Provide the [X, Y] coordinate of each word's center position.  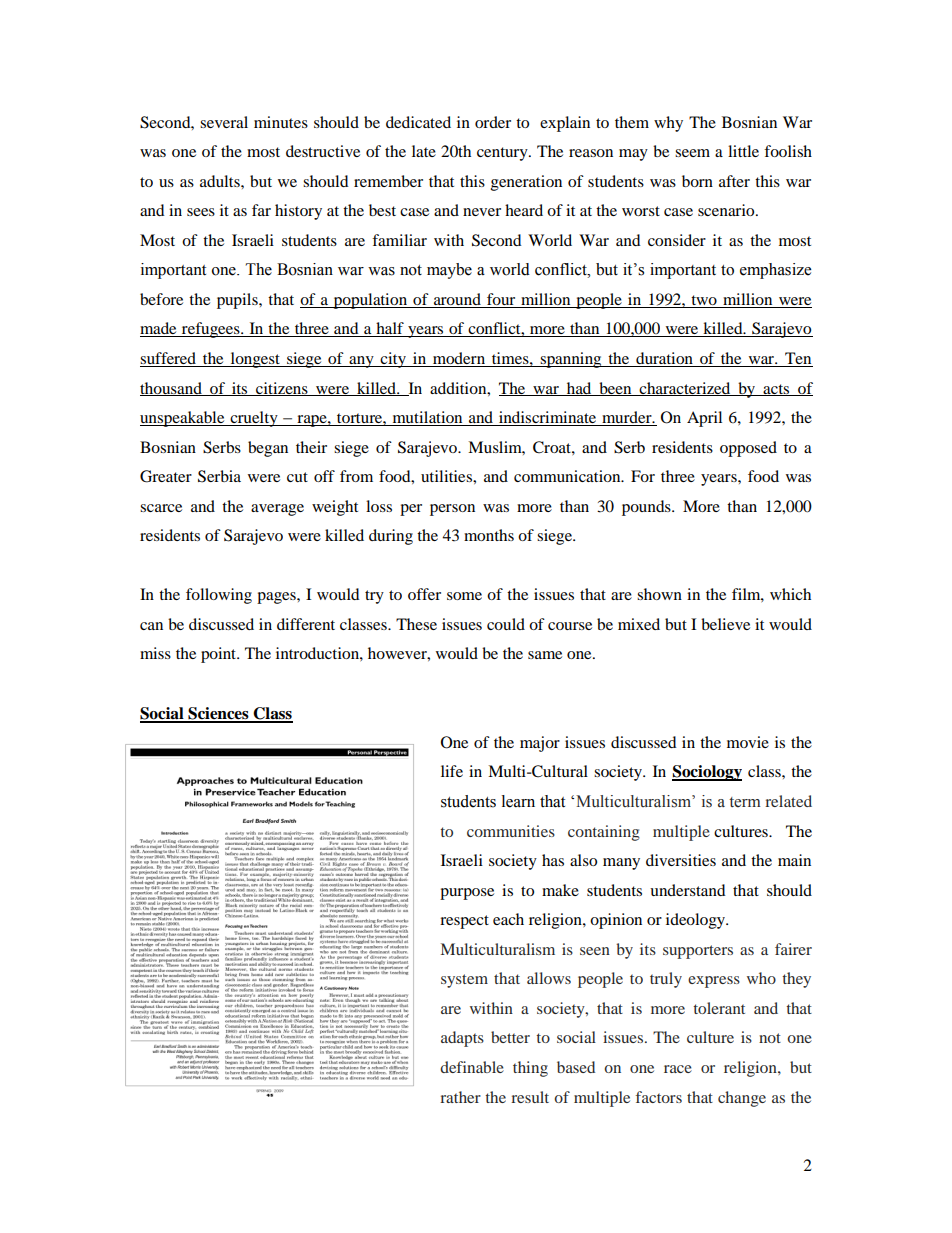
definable [472, 1067]
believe [725, 624]
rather [460, 1097]
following [219, 596]
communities [511, 831]
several [224, 122]
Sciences [218, 714]
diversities [681, 860]
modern [459, 359]
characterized [685, 389]
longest [255, 360]
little [743, 151]
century [503, 154]
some [464, 596]
